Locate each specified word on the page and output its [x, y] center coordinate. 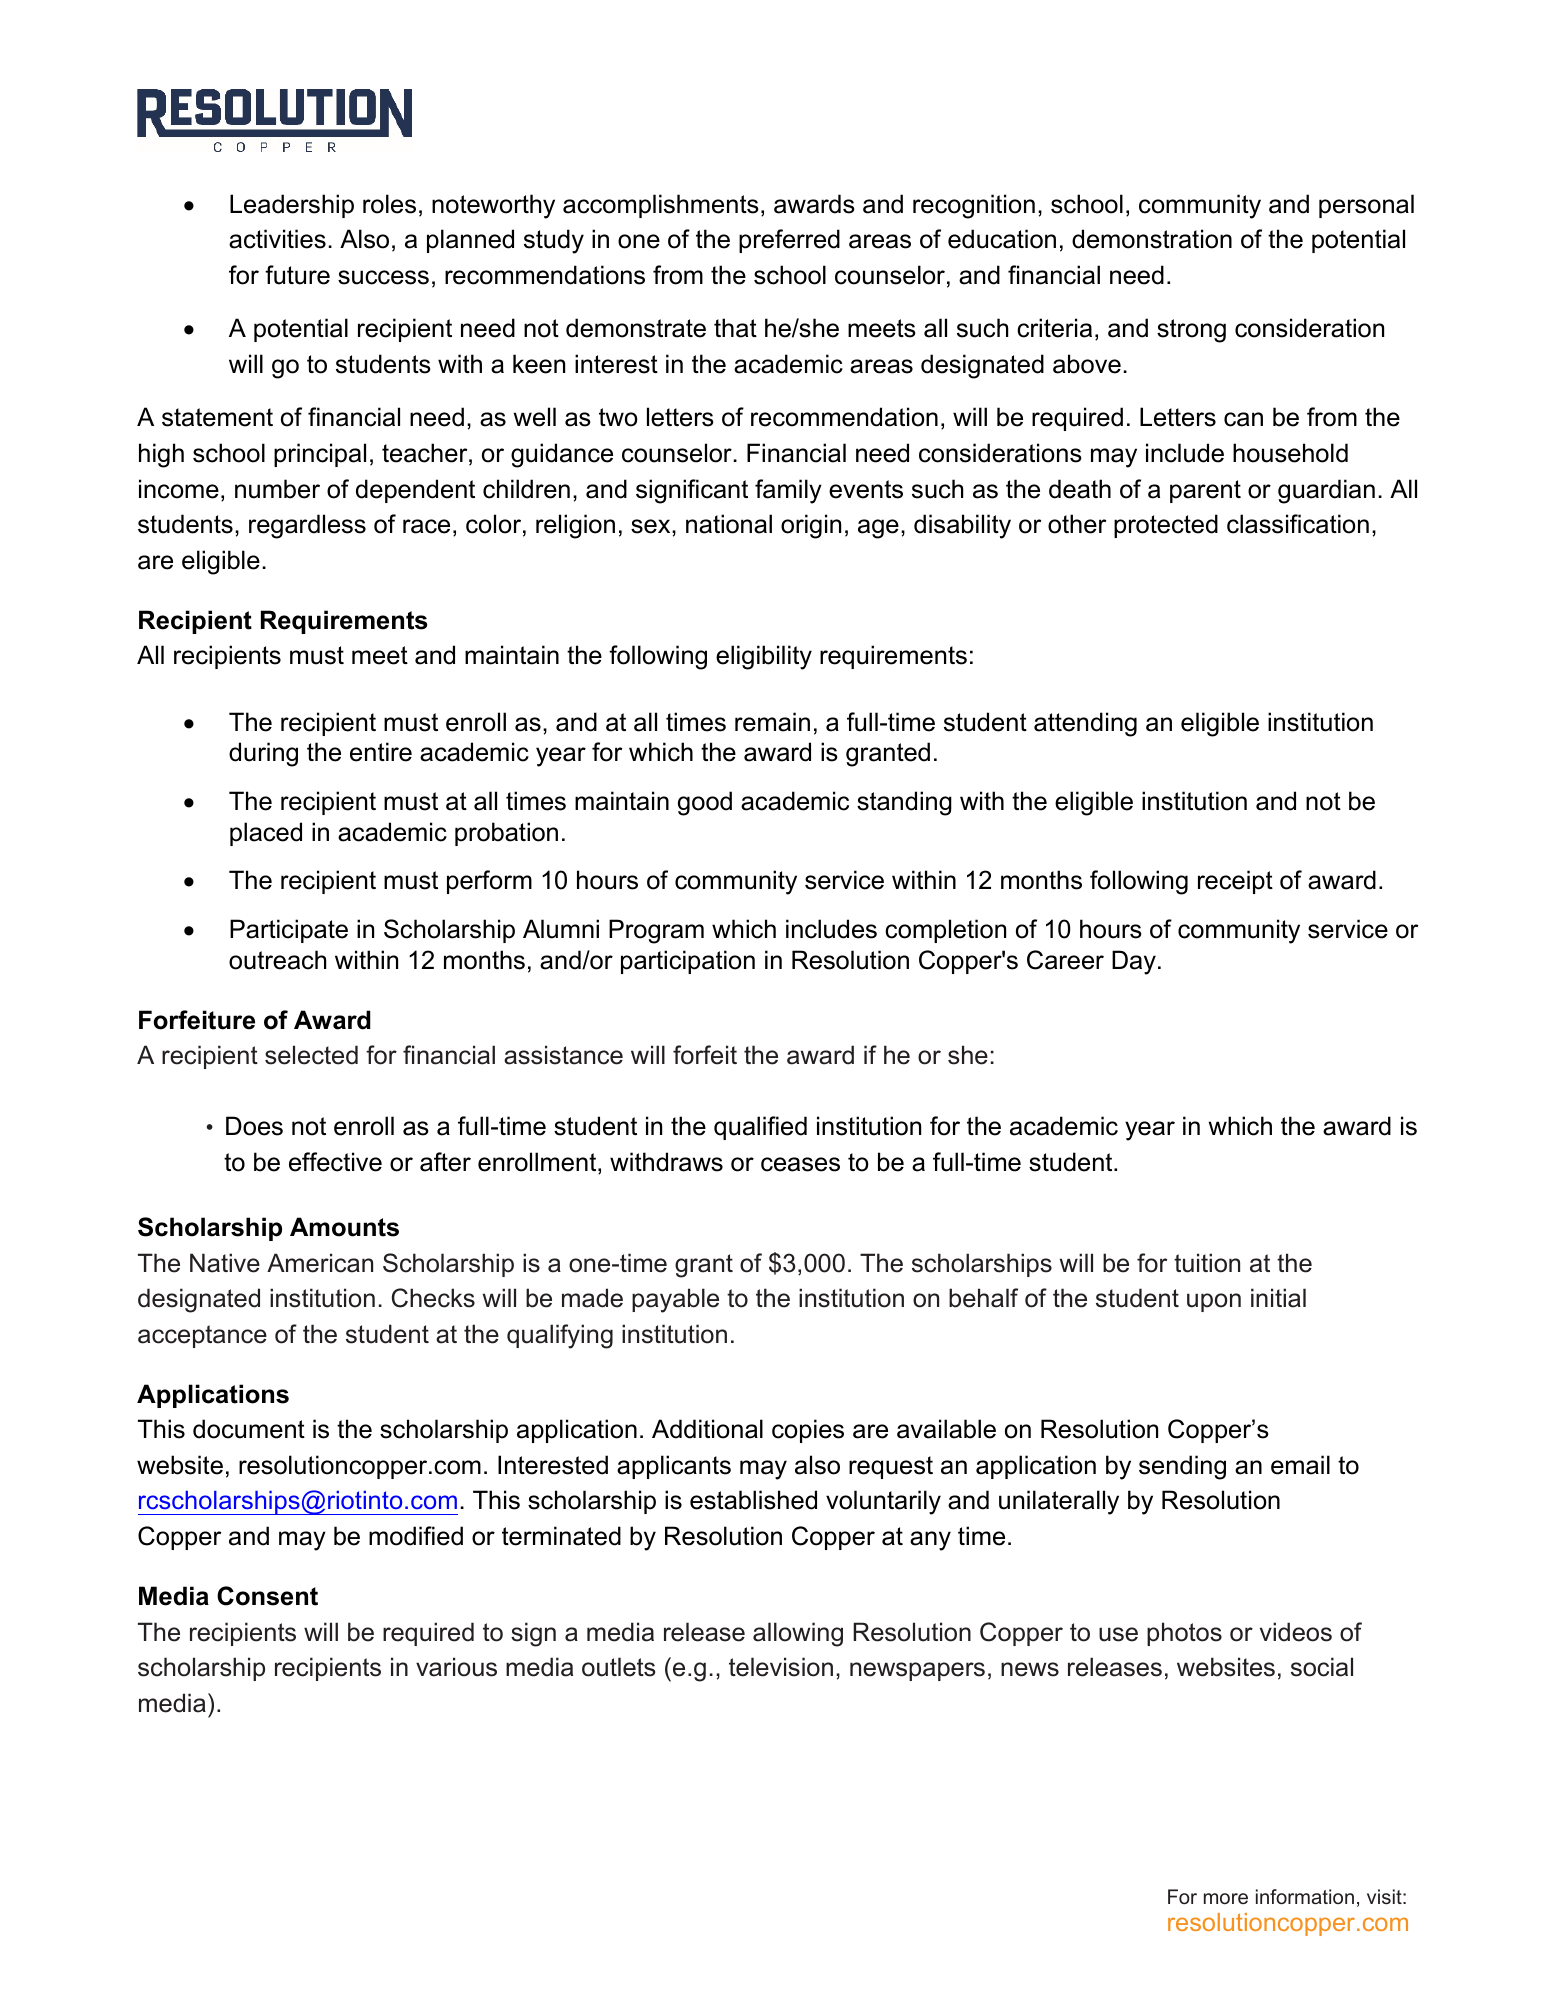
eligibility [764, 657]
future [297, 275]
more [1226, 1898]
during [263, 754]
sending [1182, 1467]
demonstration [1152, 239]
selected [311, 1055]
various [456, 1667]
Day [1134, 962]
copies [808, 1431]
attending [1085, 724]
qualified [760, 1128]
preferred [789, 241]
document [249, 1429]
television [781, 1667]
